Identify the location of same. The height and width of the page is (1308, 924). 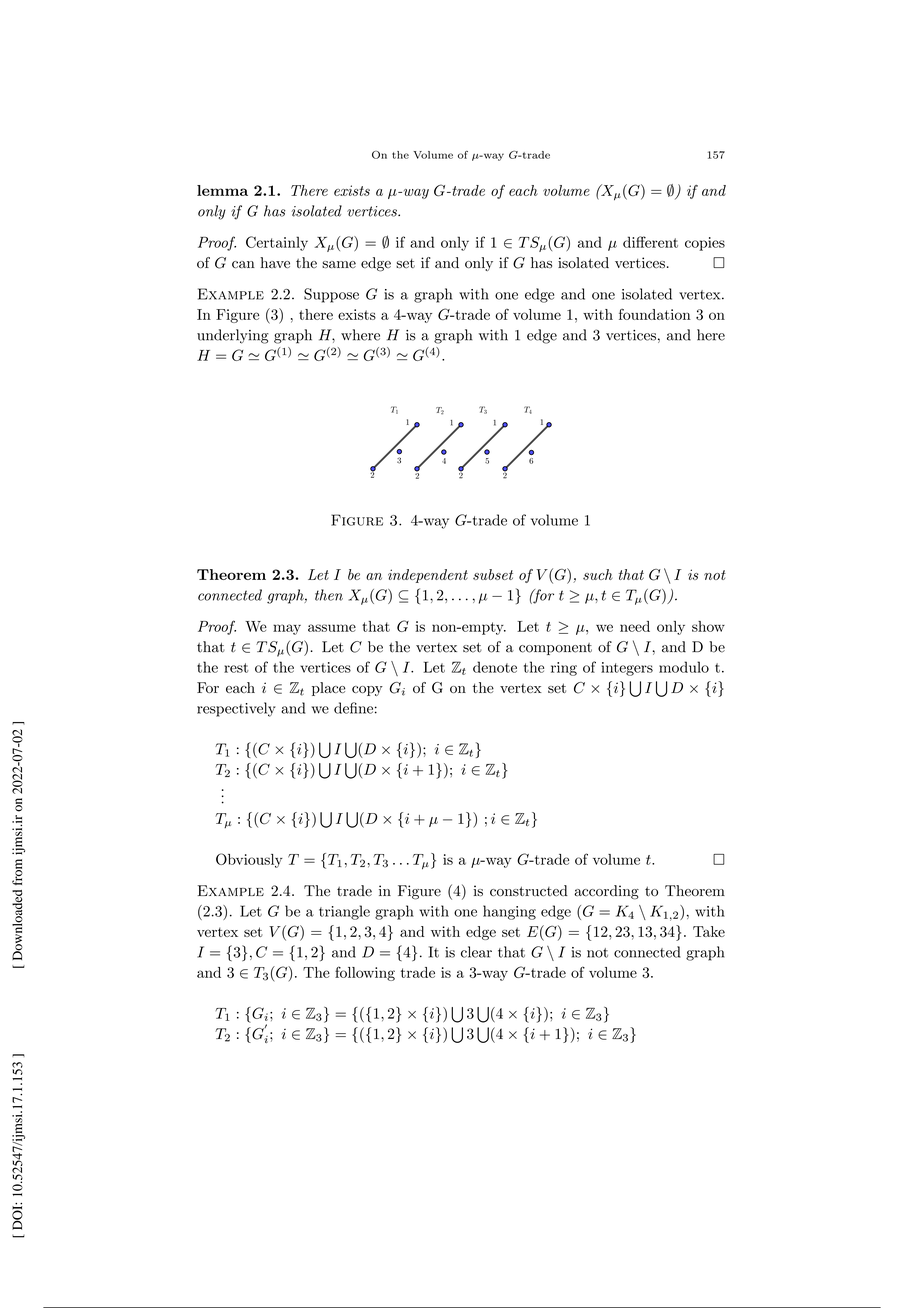
(339, 264).
